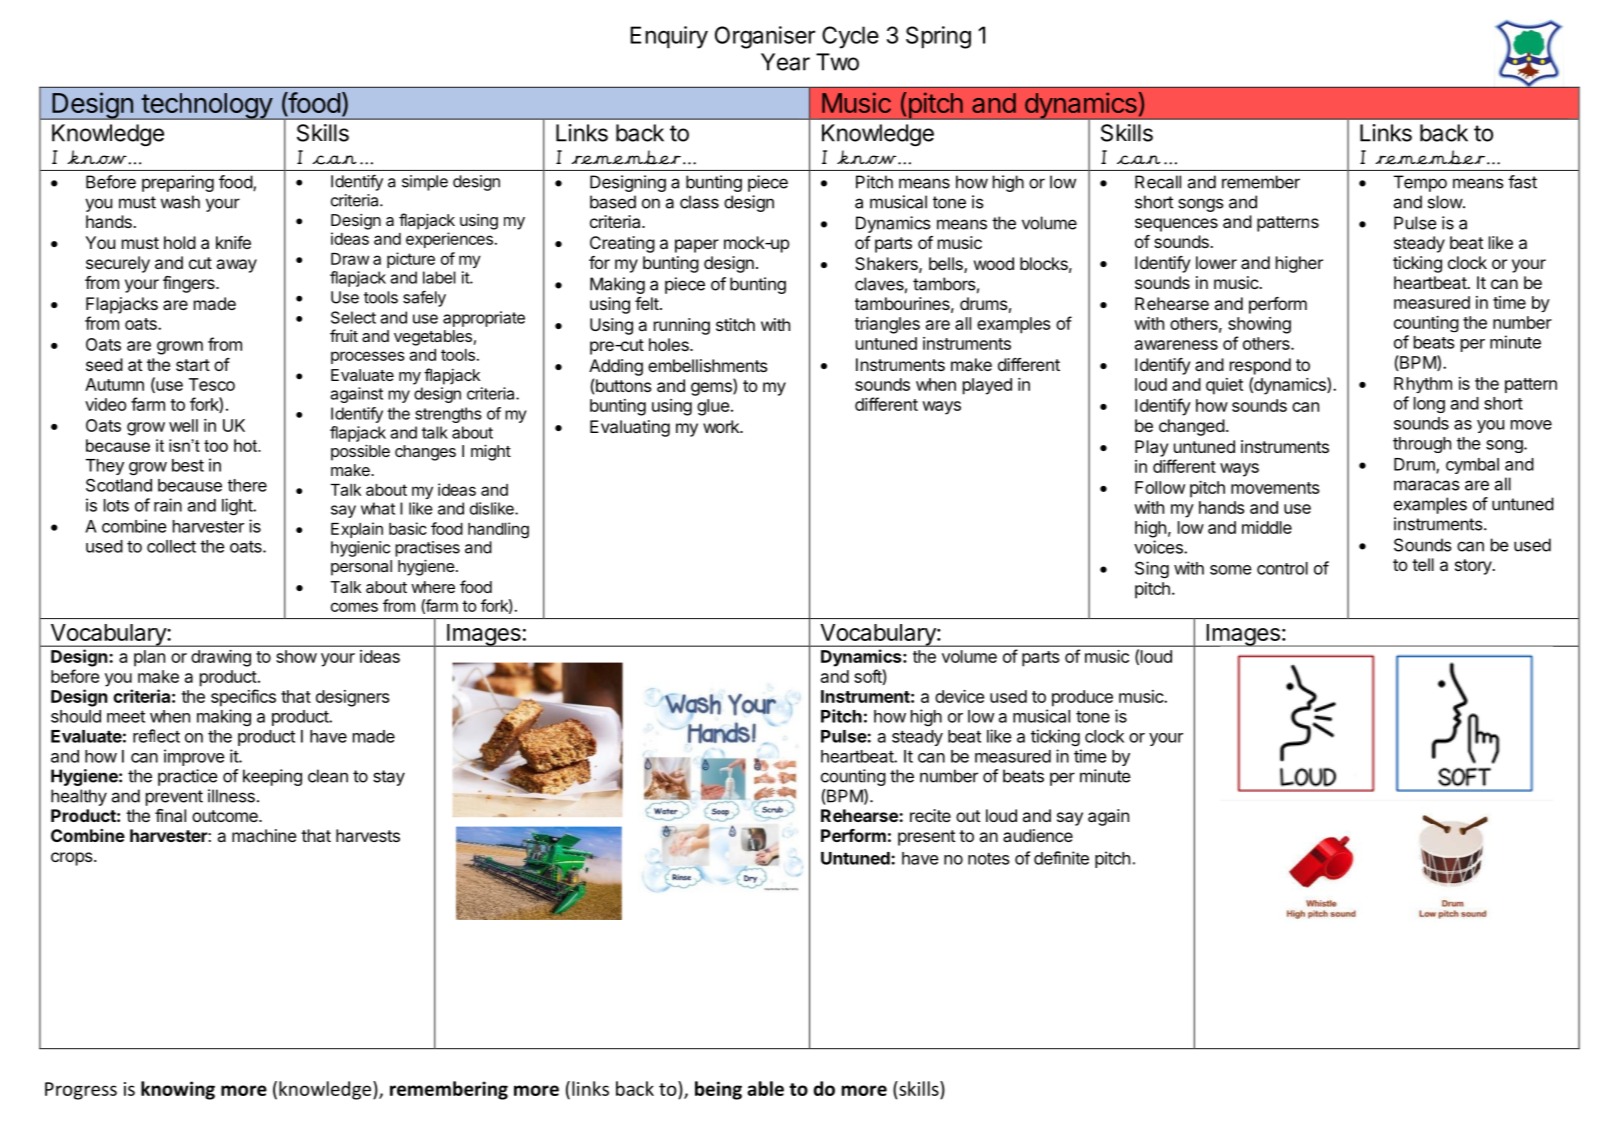  Describe the element at coordinates (81, 1091) in the screenshot. I see `Progress` at that location.
